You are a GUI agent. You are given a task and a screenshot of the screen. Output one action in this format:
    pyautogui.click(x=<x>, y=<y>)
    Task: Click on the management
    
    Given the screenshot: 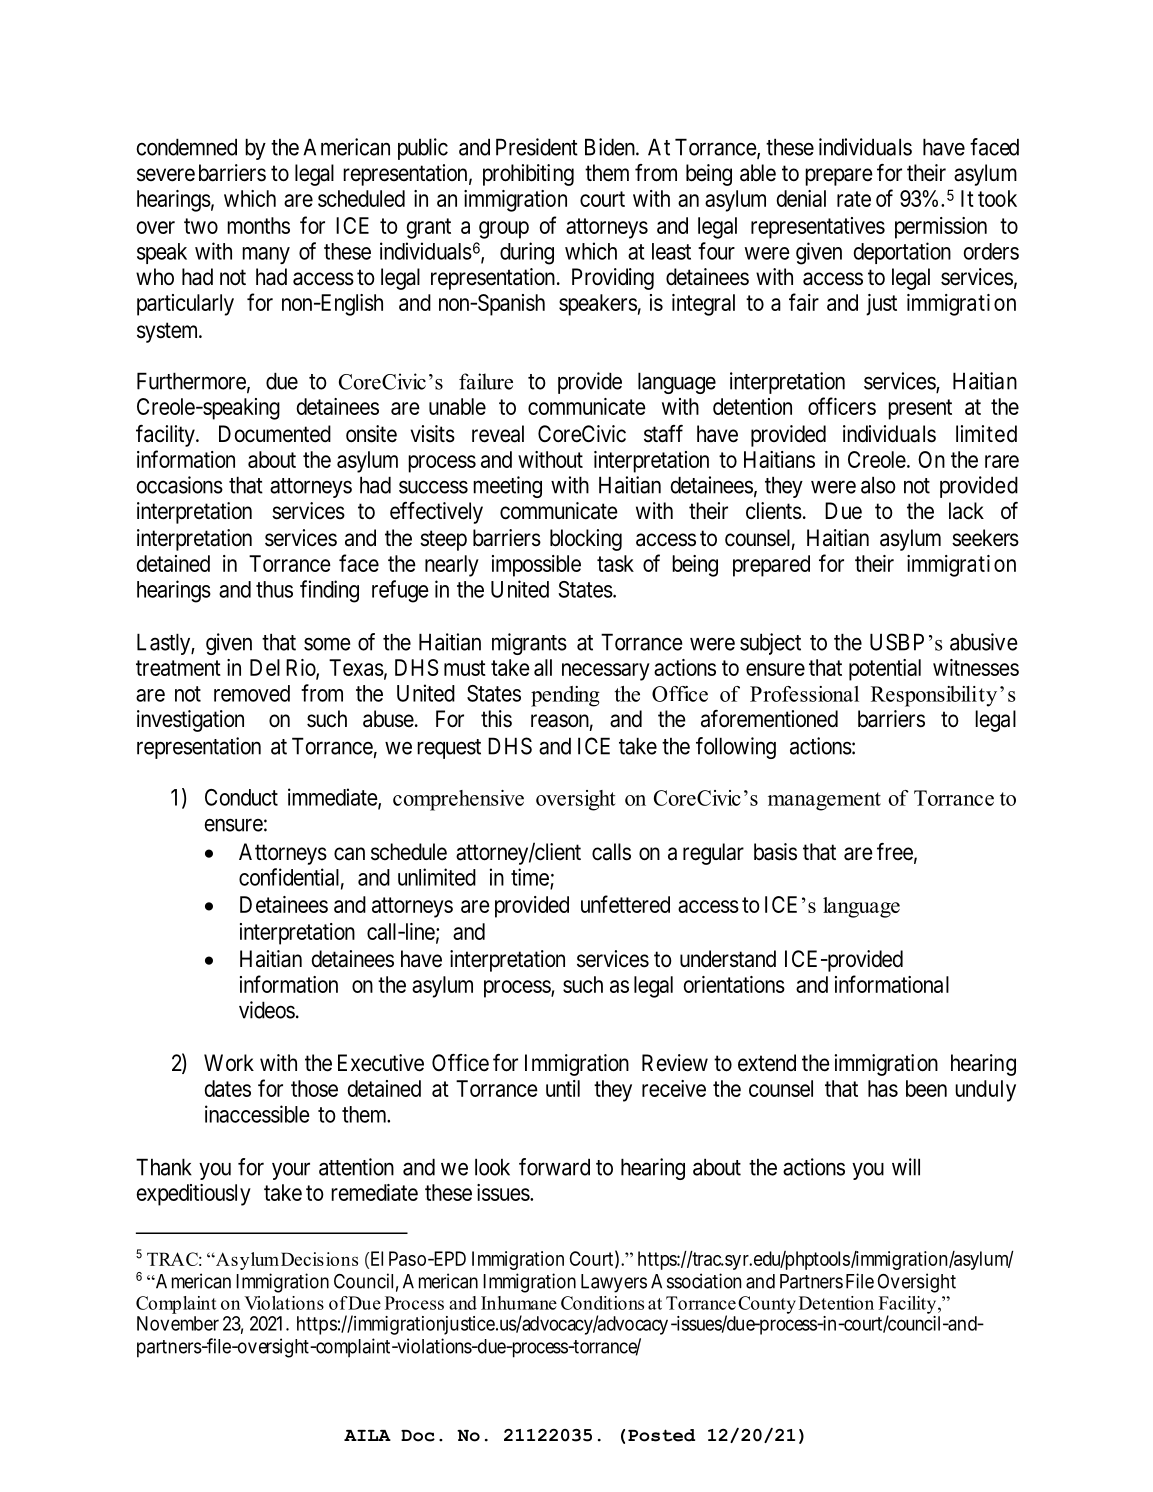 What is the action you would take?
    pyautogui.click(x=824, y=801)
